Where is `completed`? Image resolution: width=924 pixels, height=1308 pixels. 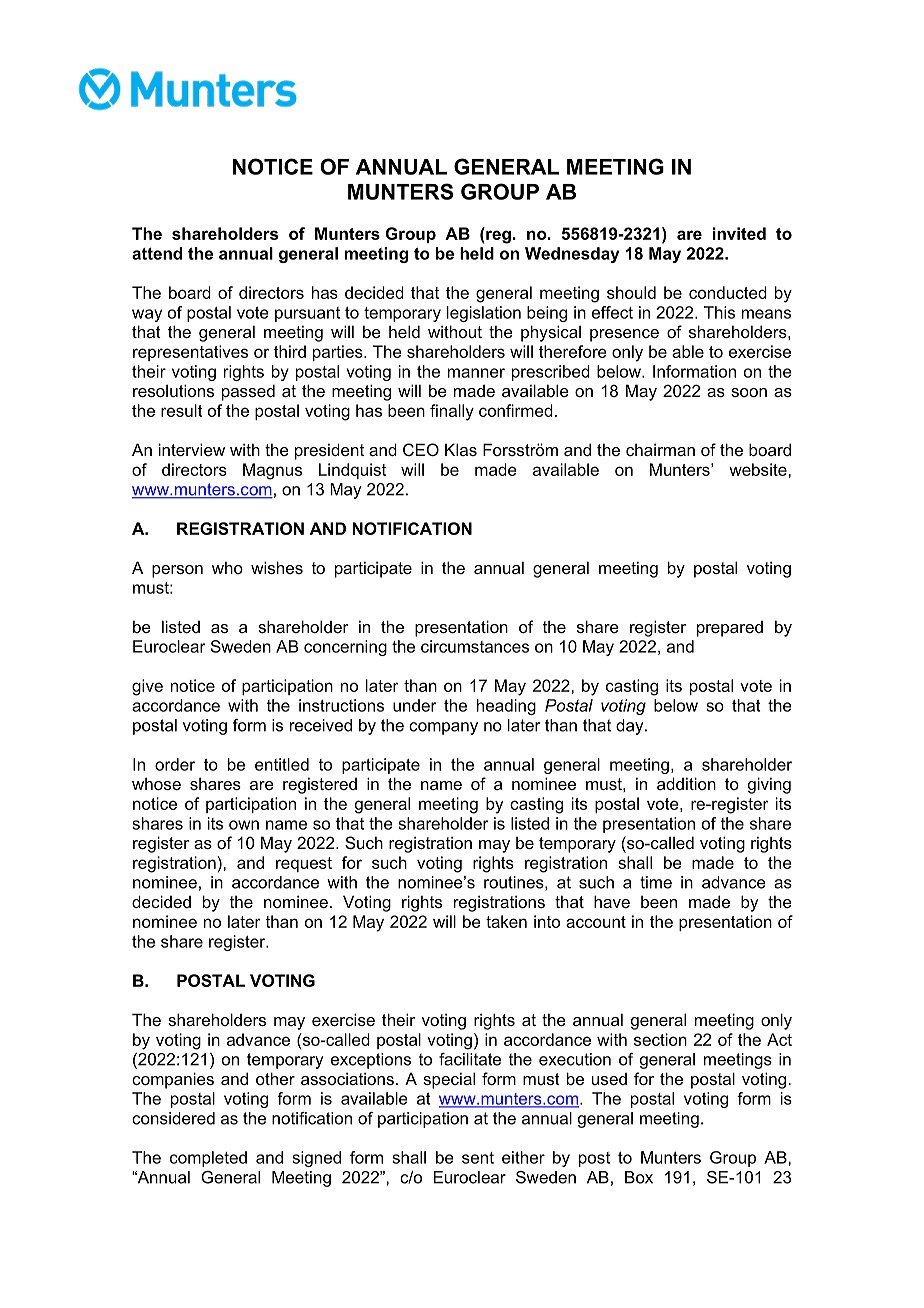 completed is located at coordinates (208, 1159).
